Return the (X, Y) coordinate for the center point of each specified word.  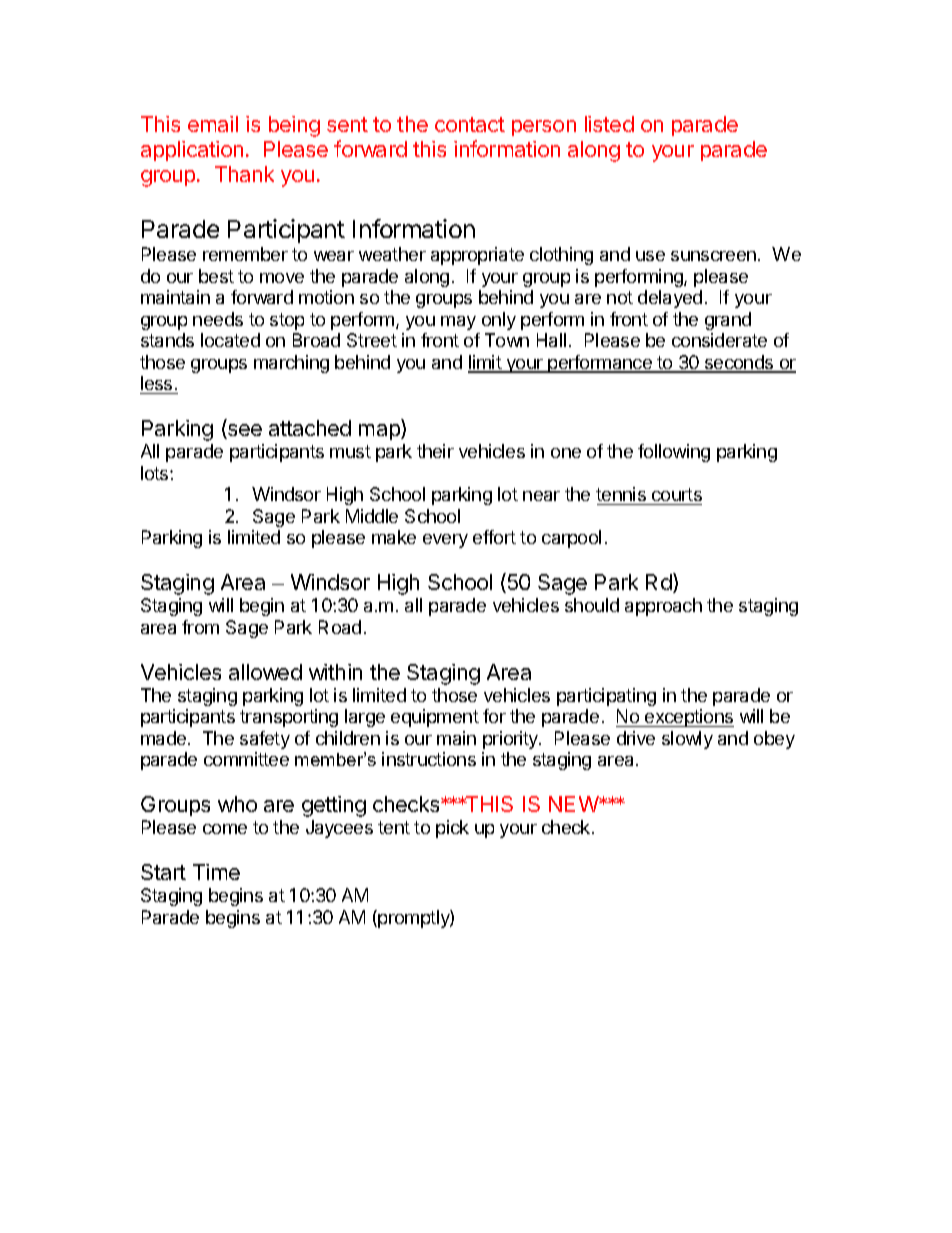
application (192, 151)
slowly (687, 740)
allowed (265, 672)
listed (609, 124)
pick (452, 829)
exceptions (688, 718)
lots (156, 473)
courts (677, 494)
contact (470, 124)
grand (728, 321)
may (458, 323)
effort (494, 537)
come (225, 829)
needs (218, 319)
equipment (435, 718)
